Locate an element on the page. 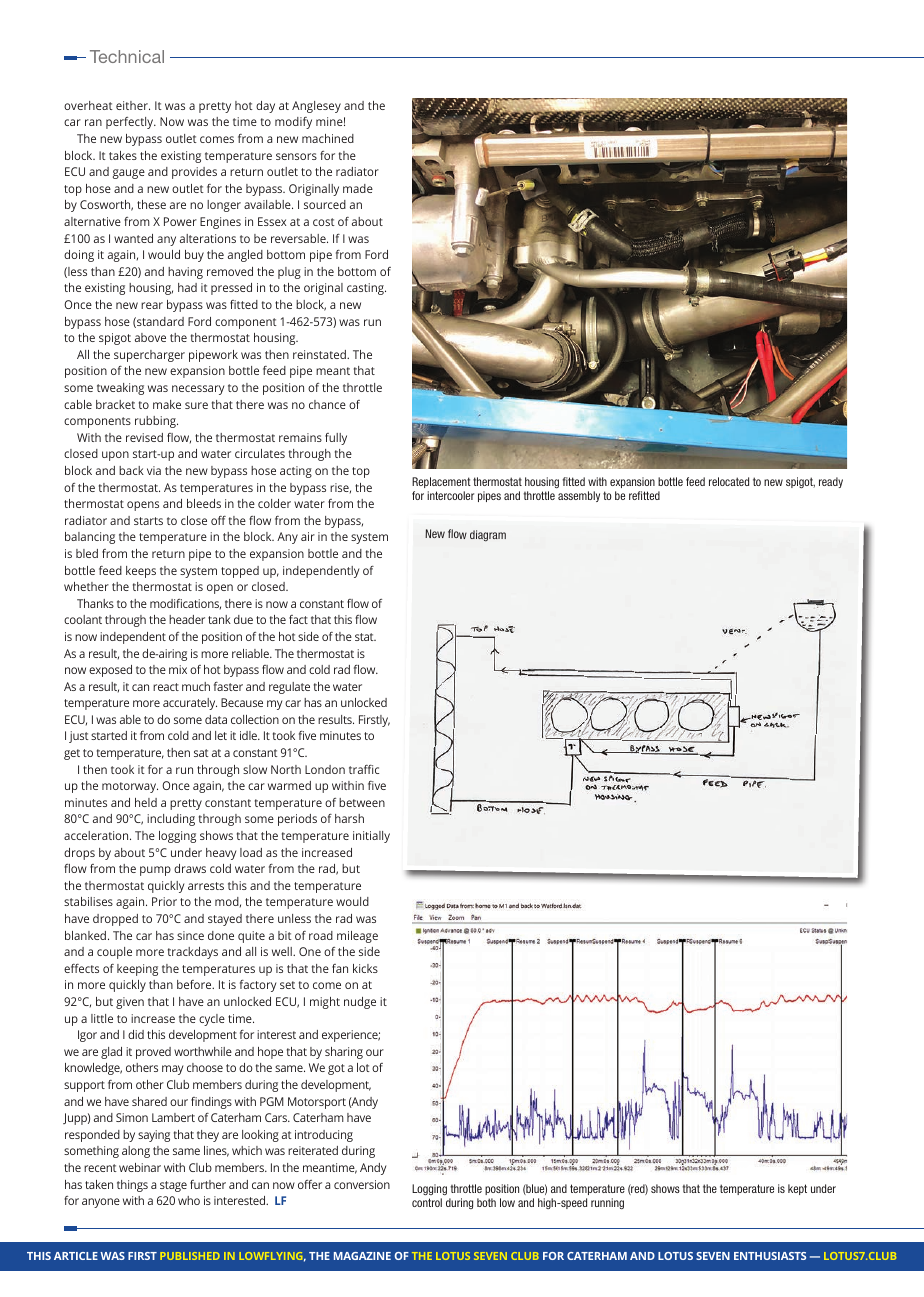  initially is located at coordinates (371, 837).
